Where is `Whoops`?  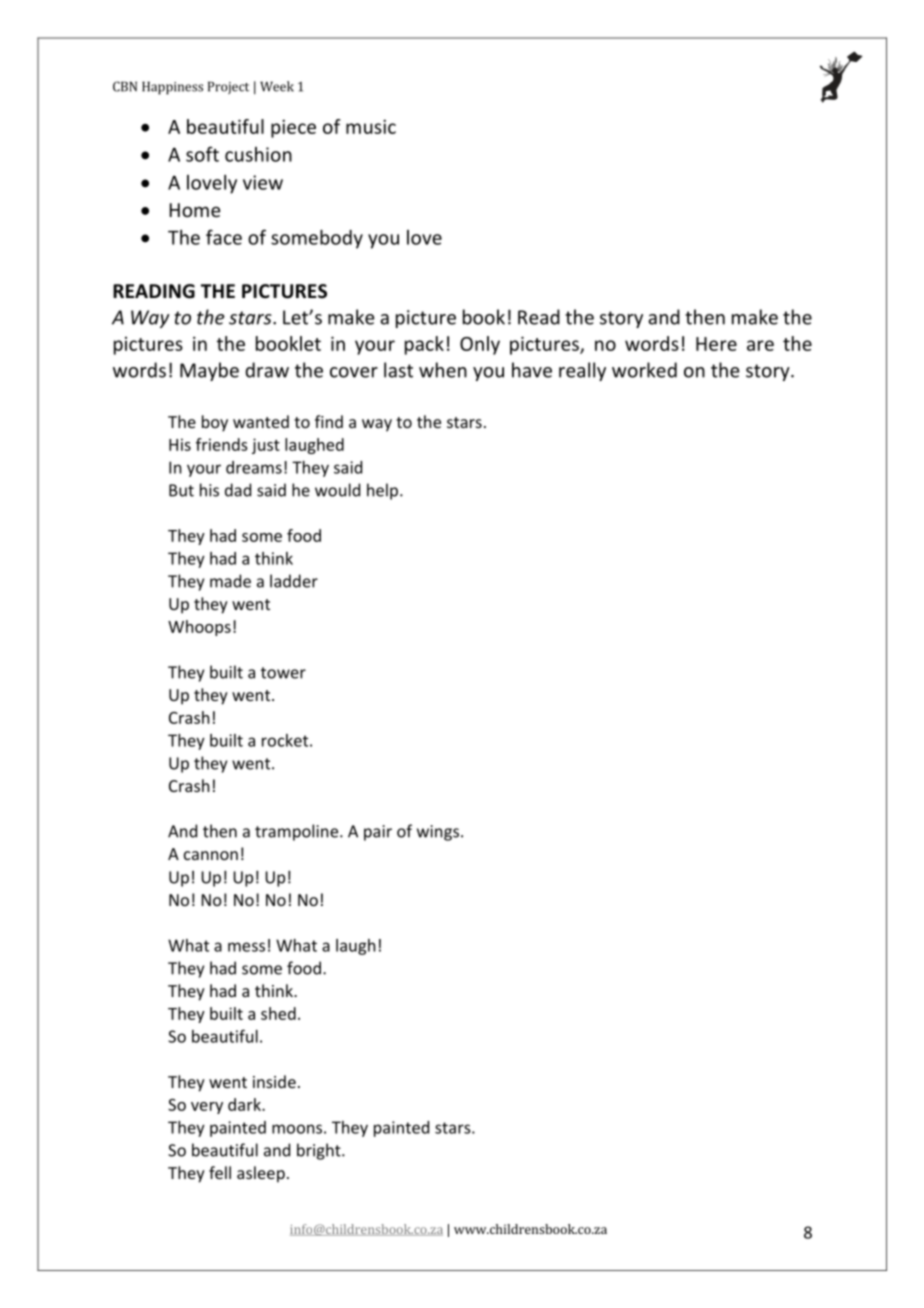
Whoops is located at coordinates (199, 628).
